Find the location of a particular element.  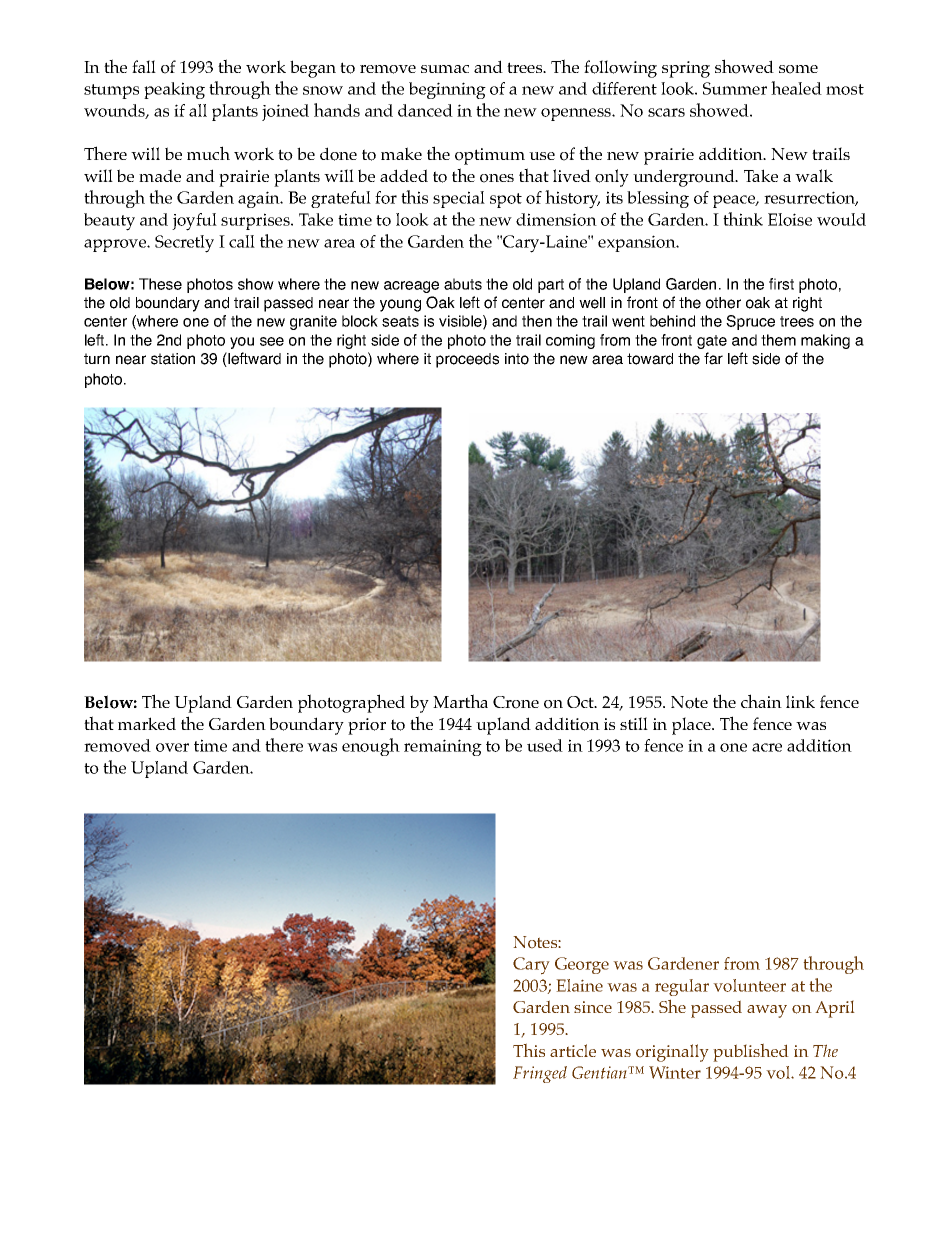

chain is located at coordinates (761, 701).
